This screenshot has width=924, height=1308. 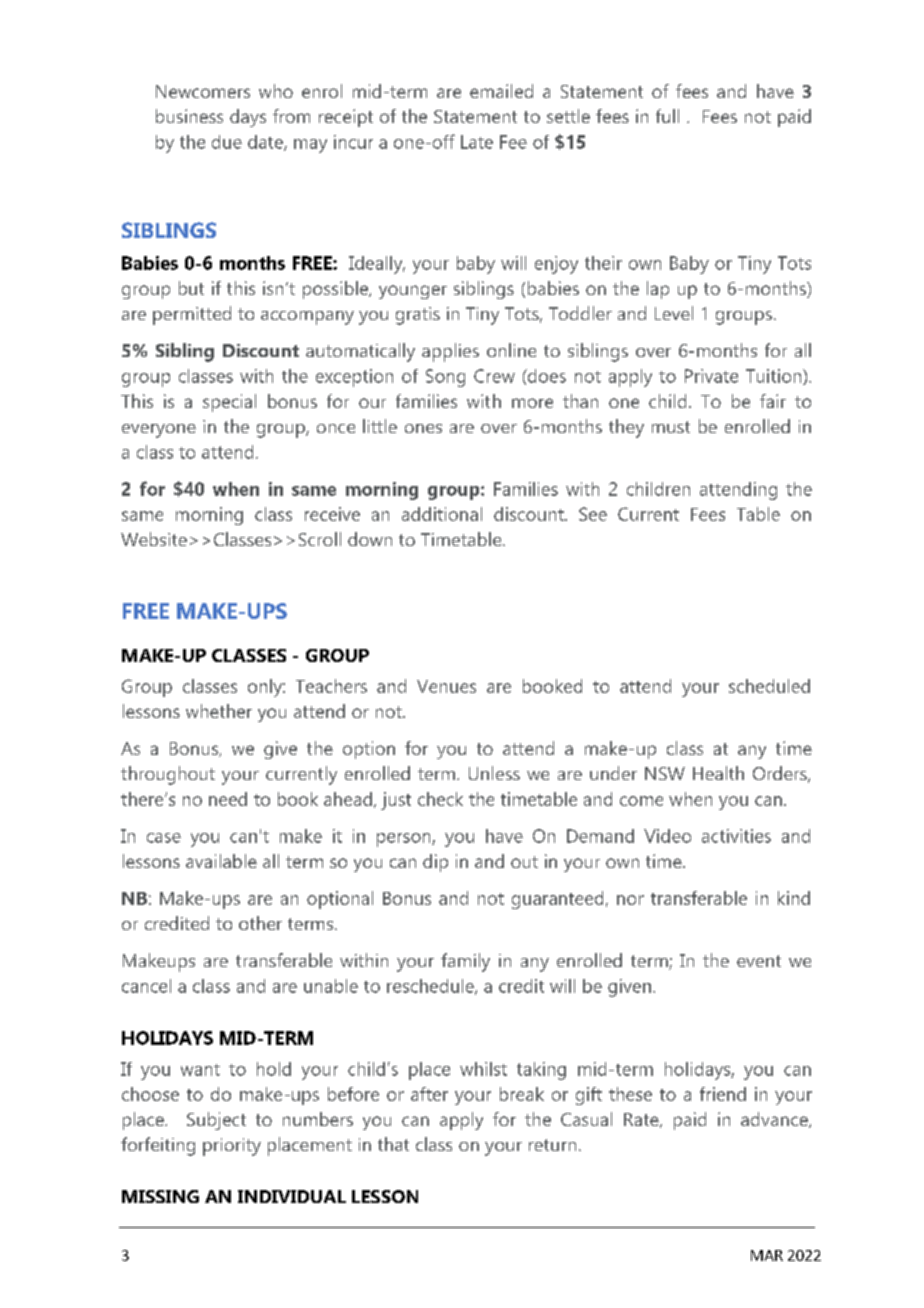 What do you see at coordinates (667, 116) in the screenshot?
I see `full` at bounding box center [667, 116].
